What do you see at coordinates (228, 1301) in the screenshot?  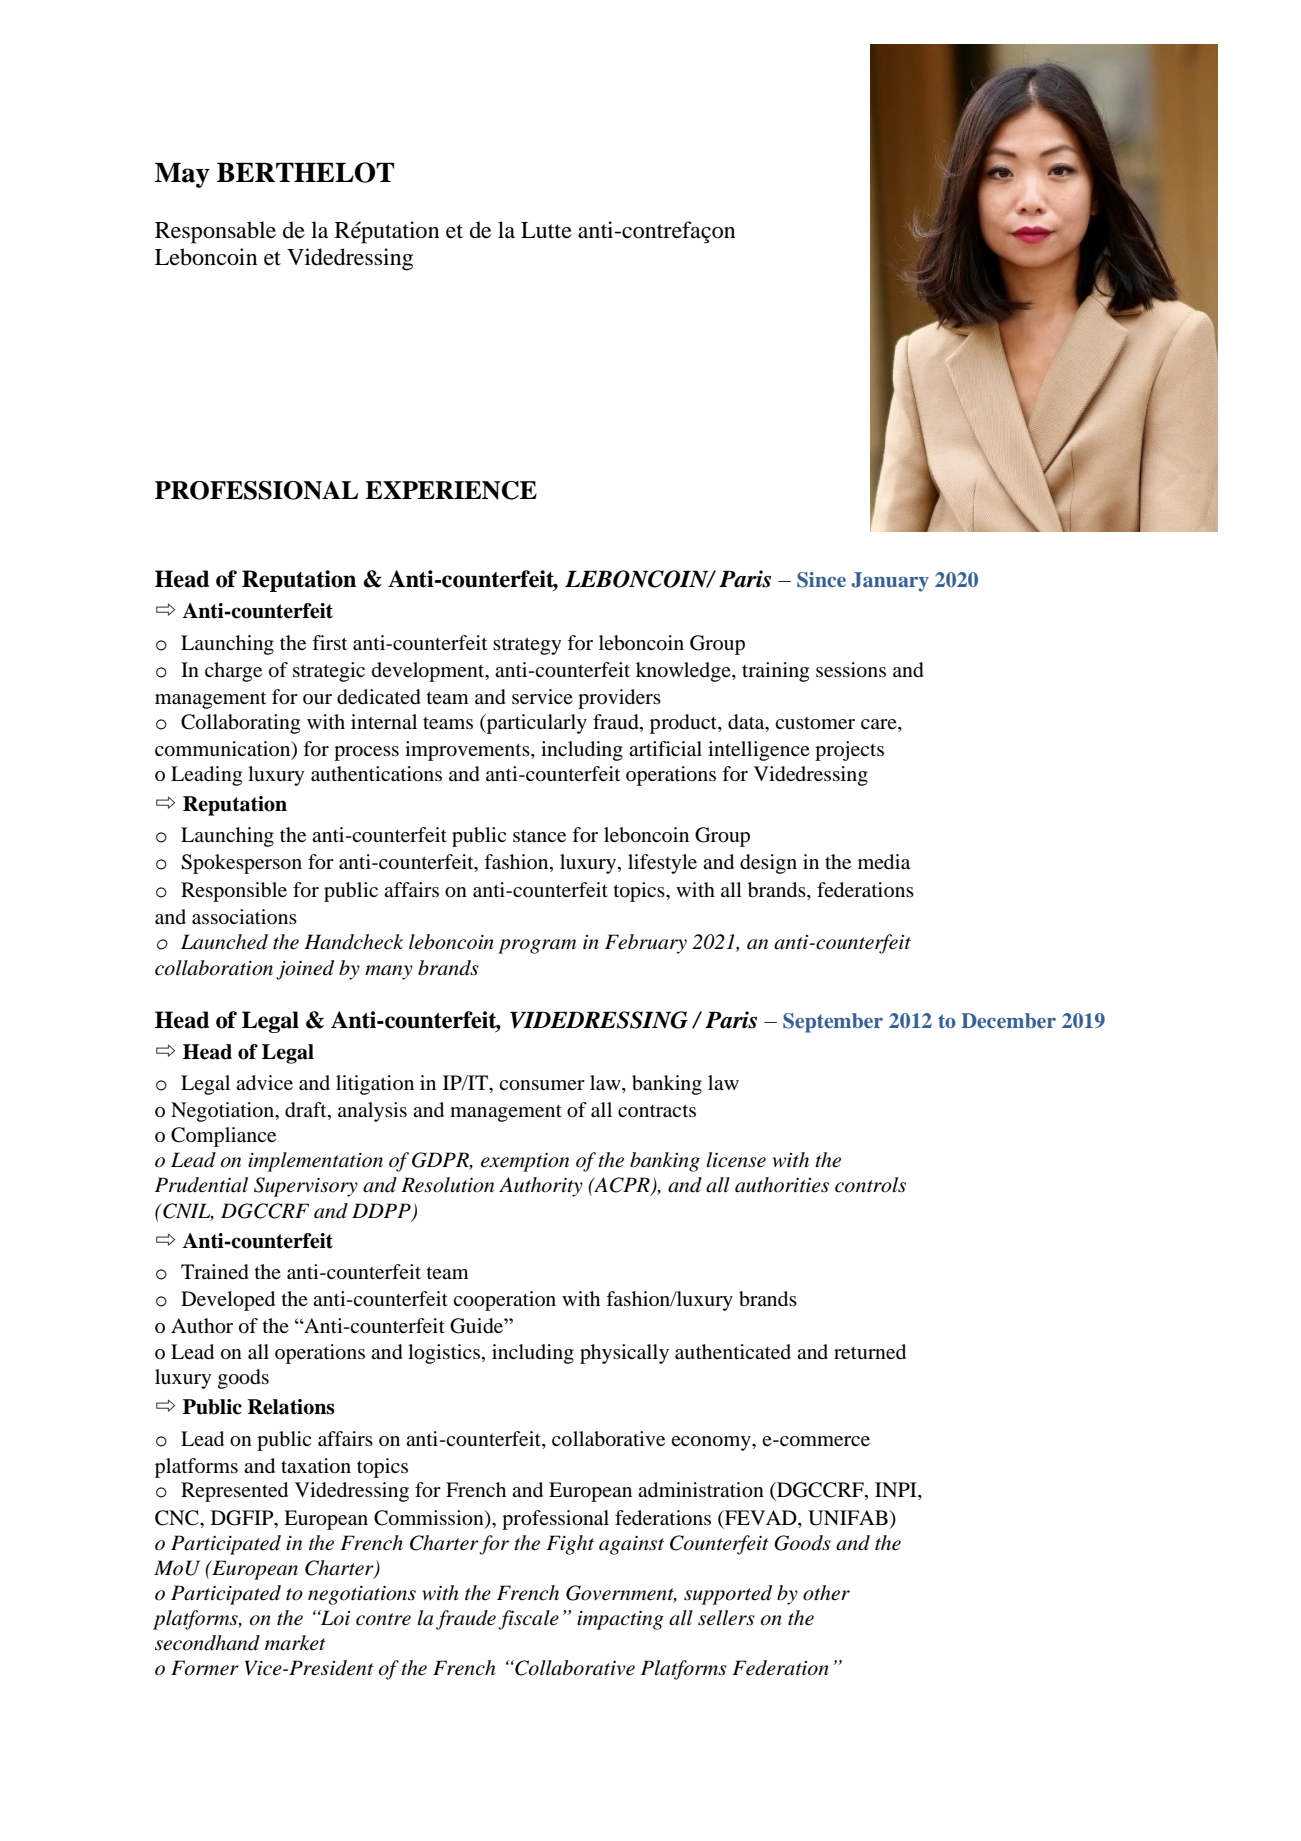 I see `Developed` at bounding box center [228, 1301].
